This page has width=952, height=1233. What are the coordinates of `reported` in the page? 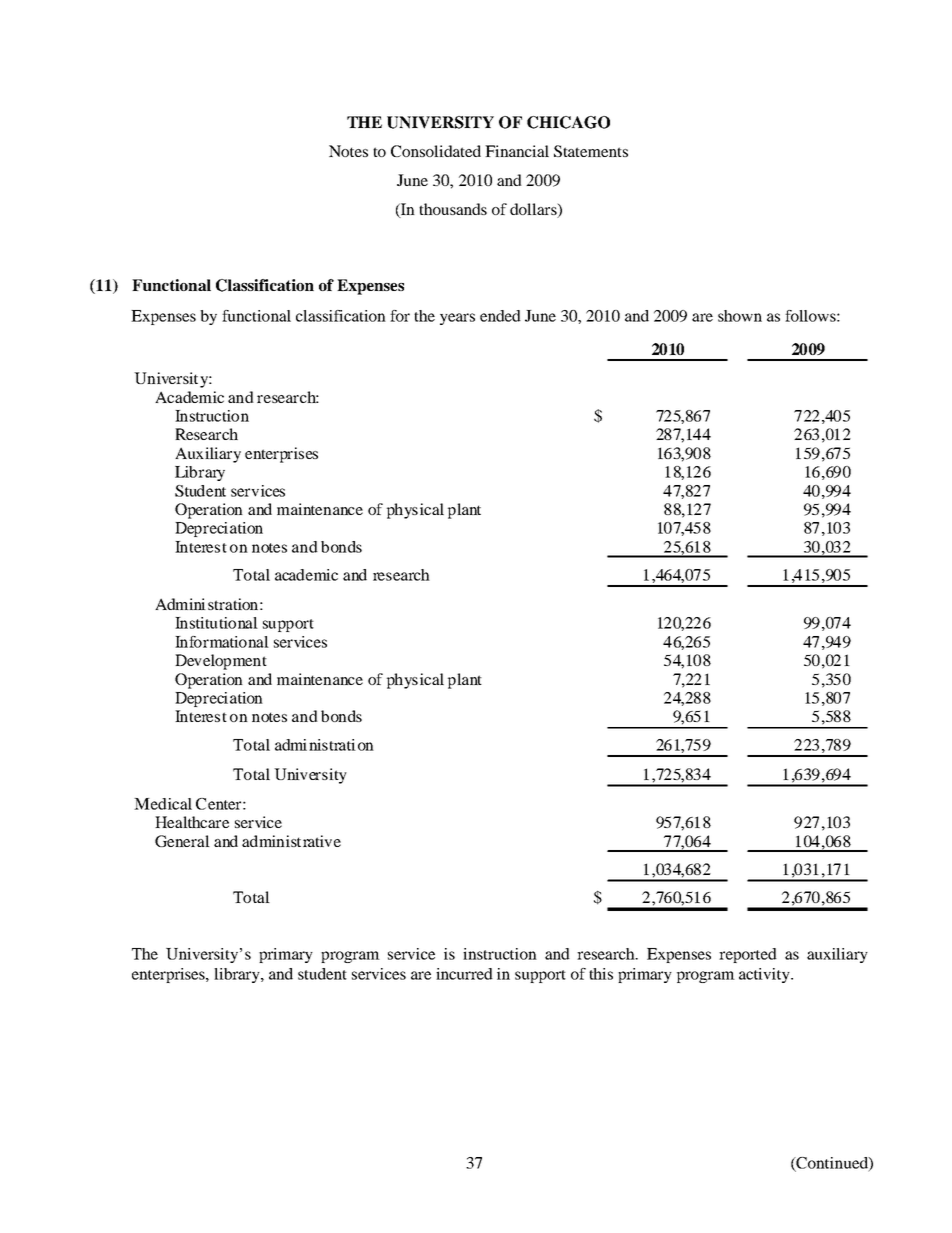 It's located at (748, 955).
